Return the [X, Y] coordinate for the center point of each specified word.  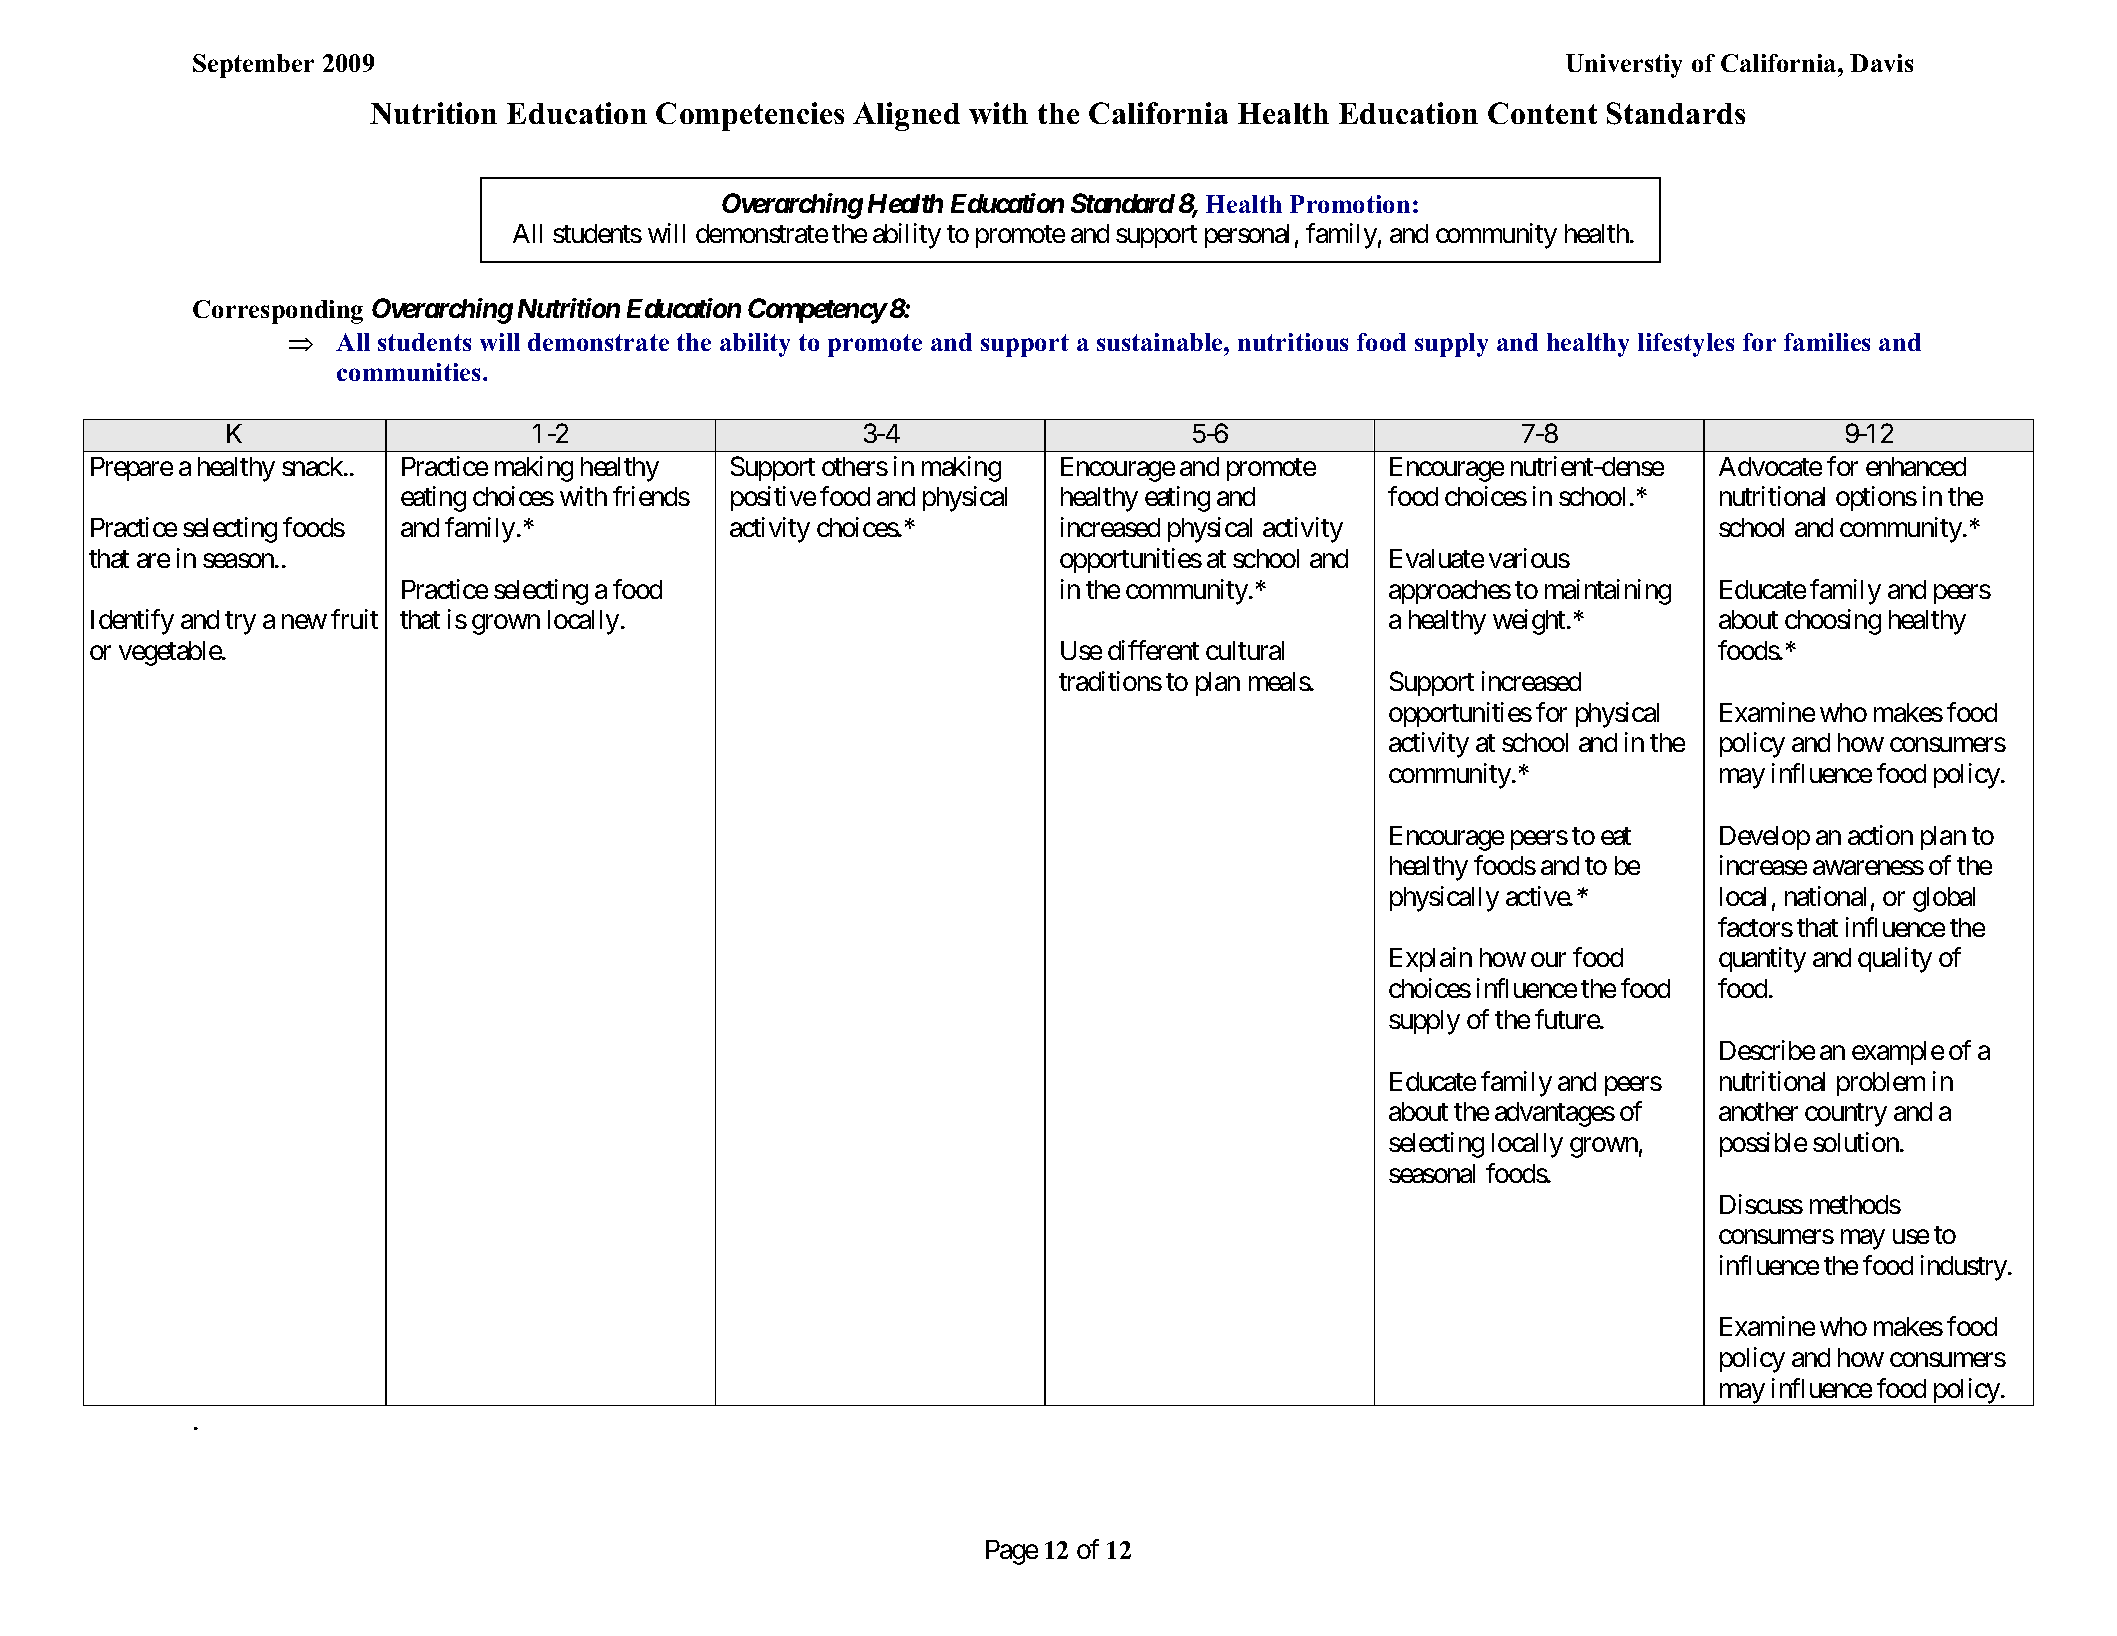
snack [313, 466]
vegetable [171, 653]
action [1880, 835]
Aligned [906, 116]
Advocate [1770, 466]
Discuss [1761, 1204]
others [855, 466]
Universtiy [1624, 66]
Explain [1431, 959]
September [253, 66]
